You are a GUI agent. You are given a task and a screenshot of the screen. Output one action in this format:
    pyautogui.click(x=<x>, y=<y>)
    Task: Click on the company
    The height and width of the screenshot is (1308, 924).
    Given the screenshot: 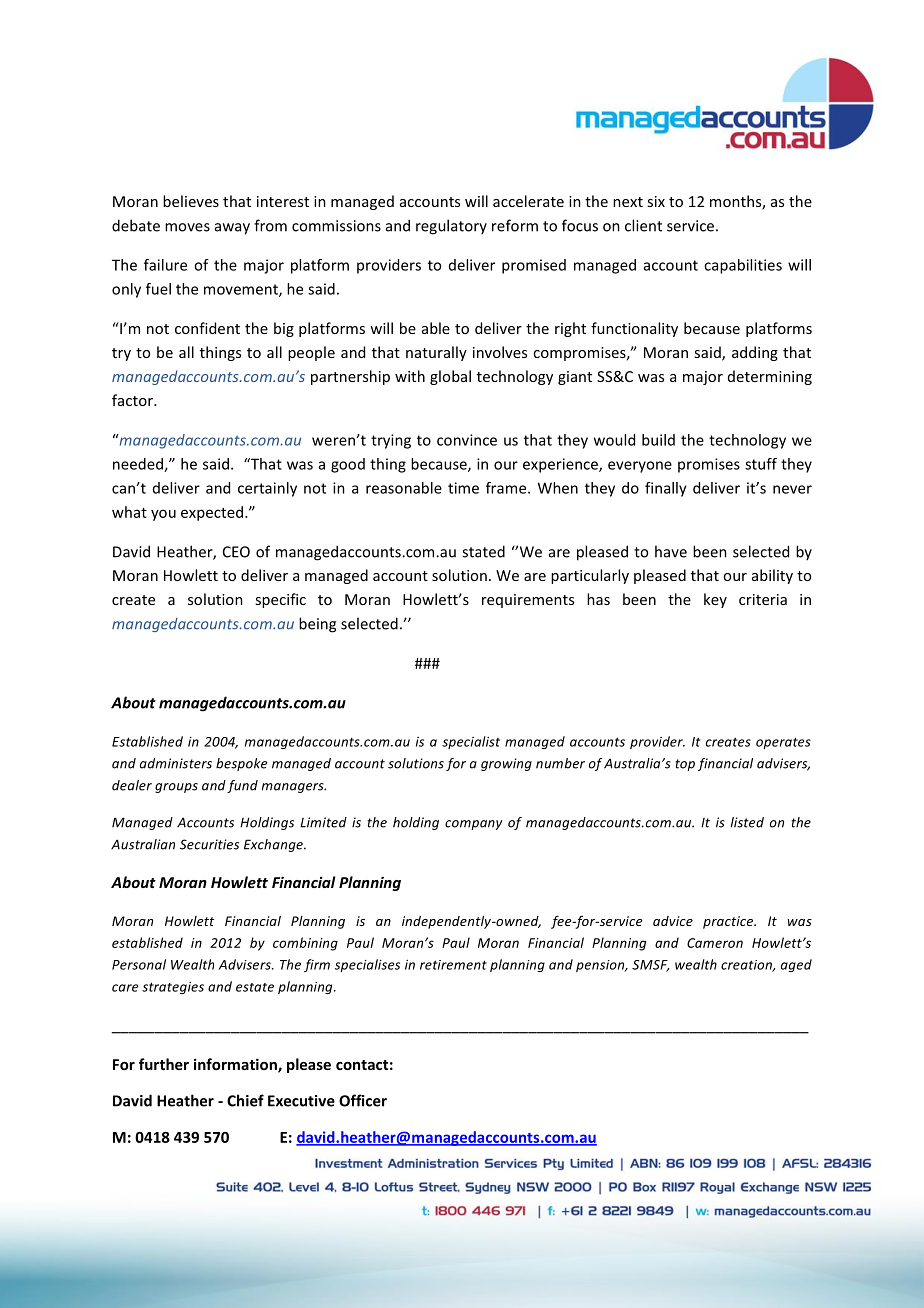 What is the action you would take?
    pyautogui.click(x=473, y=825)
